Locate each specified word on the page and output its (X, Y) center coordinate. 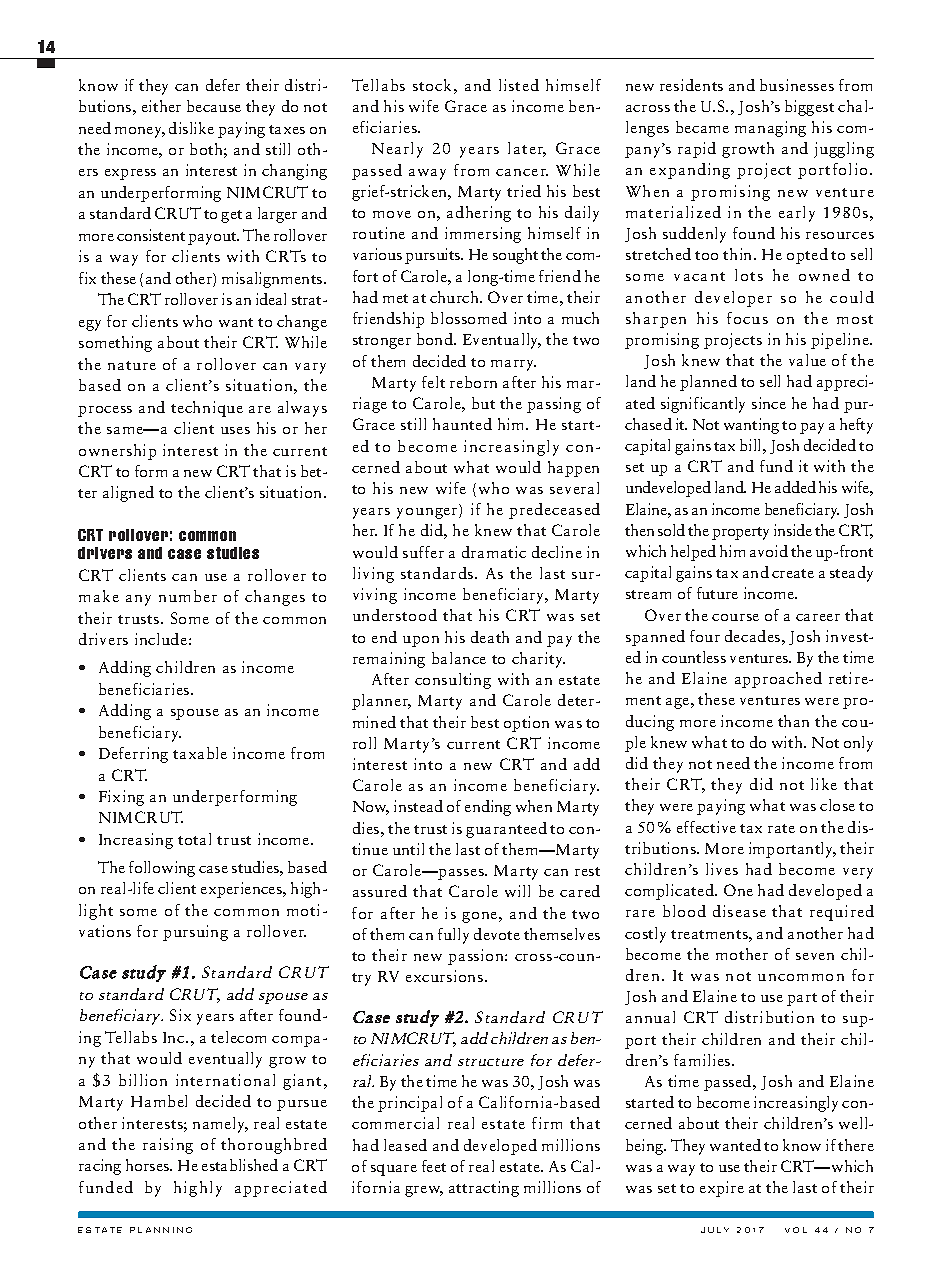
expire (722, 1189)
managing (770, 129)
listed (519, 85)
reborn (473, 382)
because (214, 106)
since (769, 403)
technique (207, 409)
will (517, 891)
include (161, 639)
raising (168, 1146)
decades (754, 636)
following (162, 869)
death (490, 637)
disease (739, 911)
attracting (484, 1189)
